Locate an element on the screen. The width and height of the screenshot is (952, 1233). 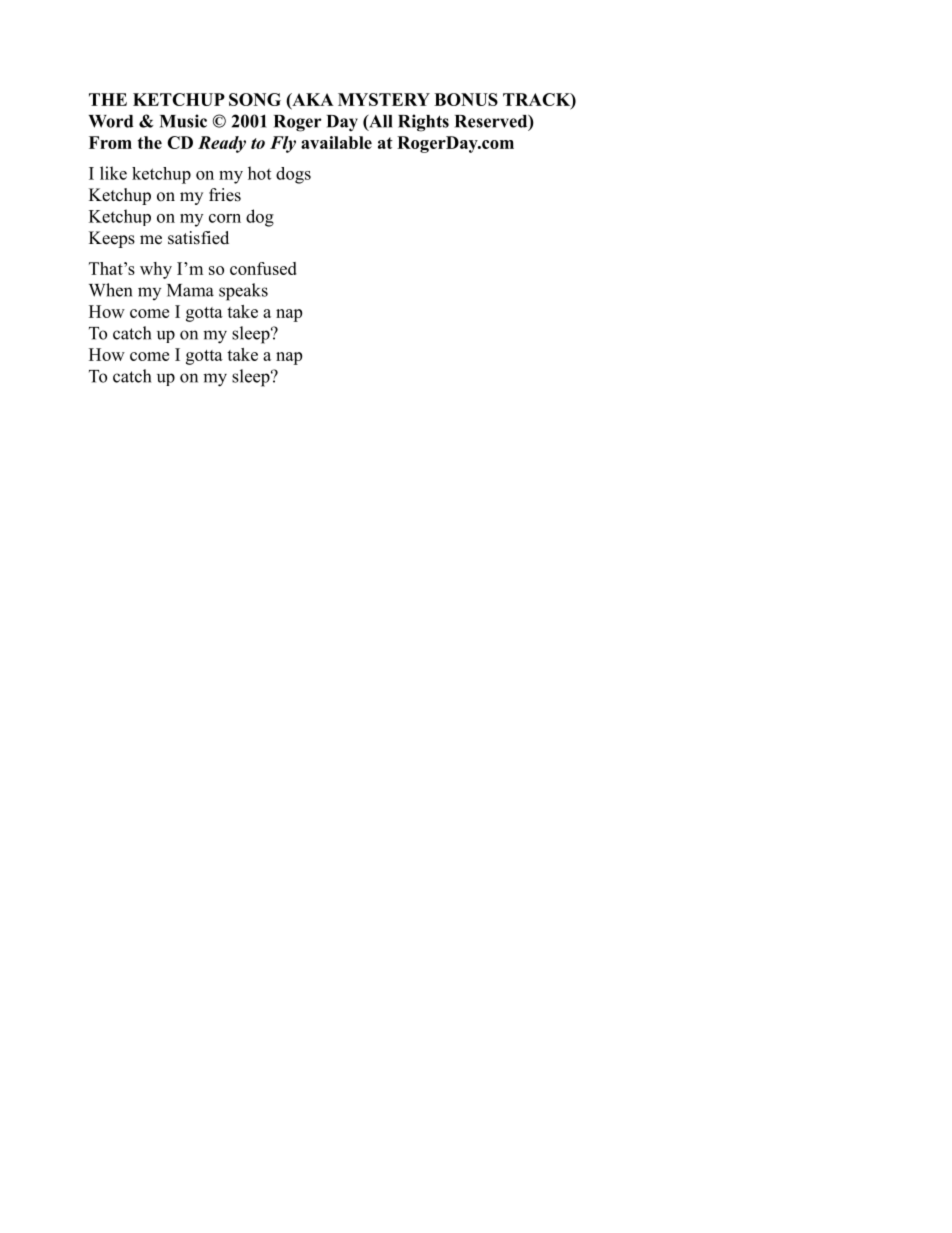
Mama is located at coordinates (190, 290).
